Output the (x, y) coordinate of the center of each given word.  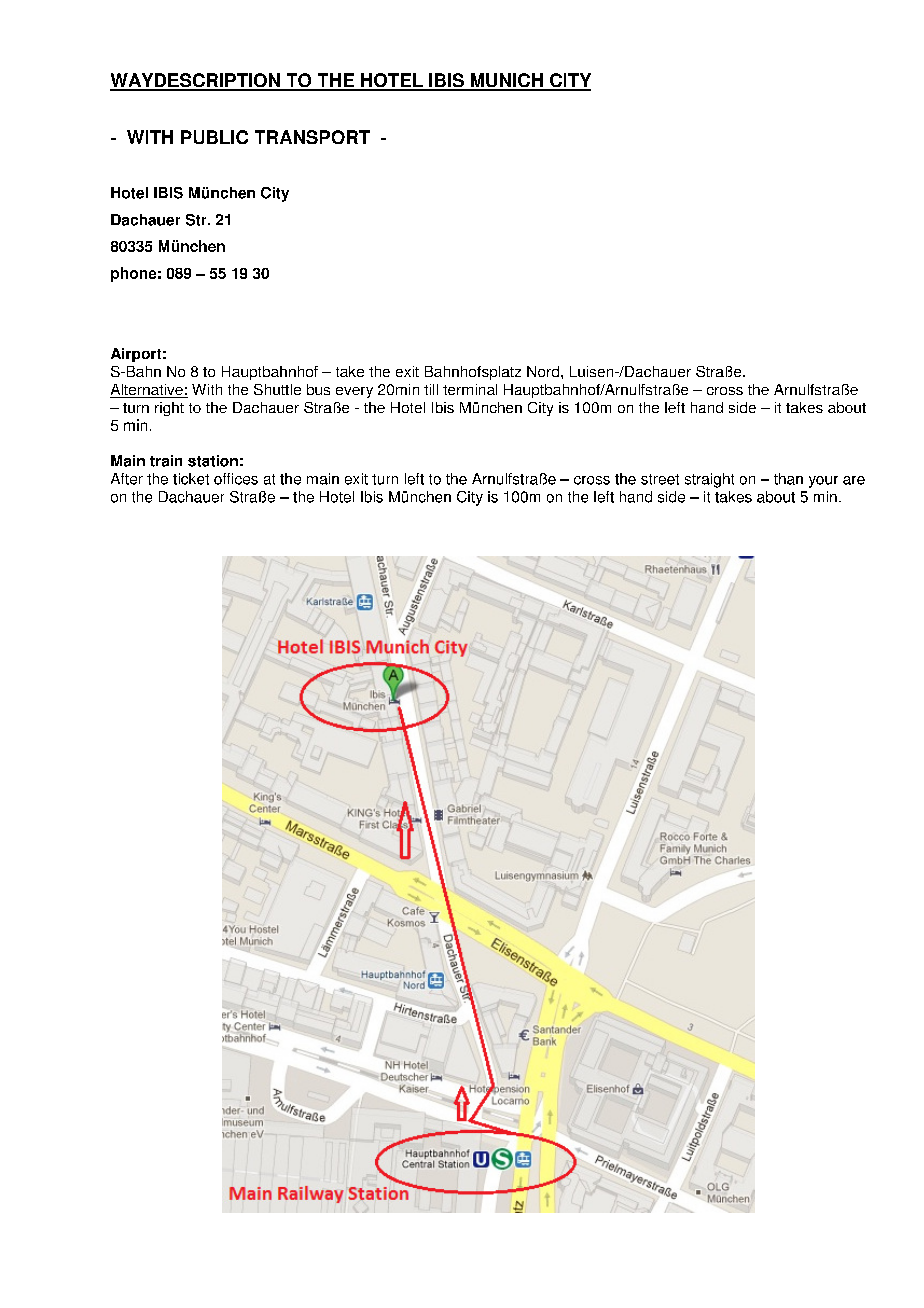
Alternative (147, 391)
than (788, 479)
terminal (470, 389)
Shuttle (277, 389)
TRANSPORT (312, 137)
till (431, 389)
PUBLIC (214, 137)
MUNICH (506, 81)
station (213, 461)
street (660, 479)
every (354, 392)
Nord (544, 371)
